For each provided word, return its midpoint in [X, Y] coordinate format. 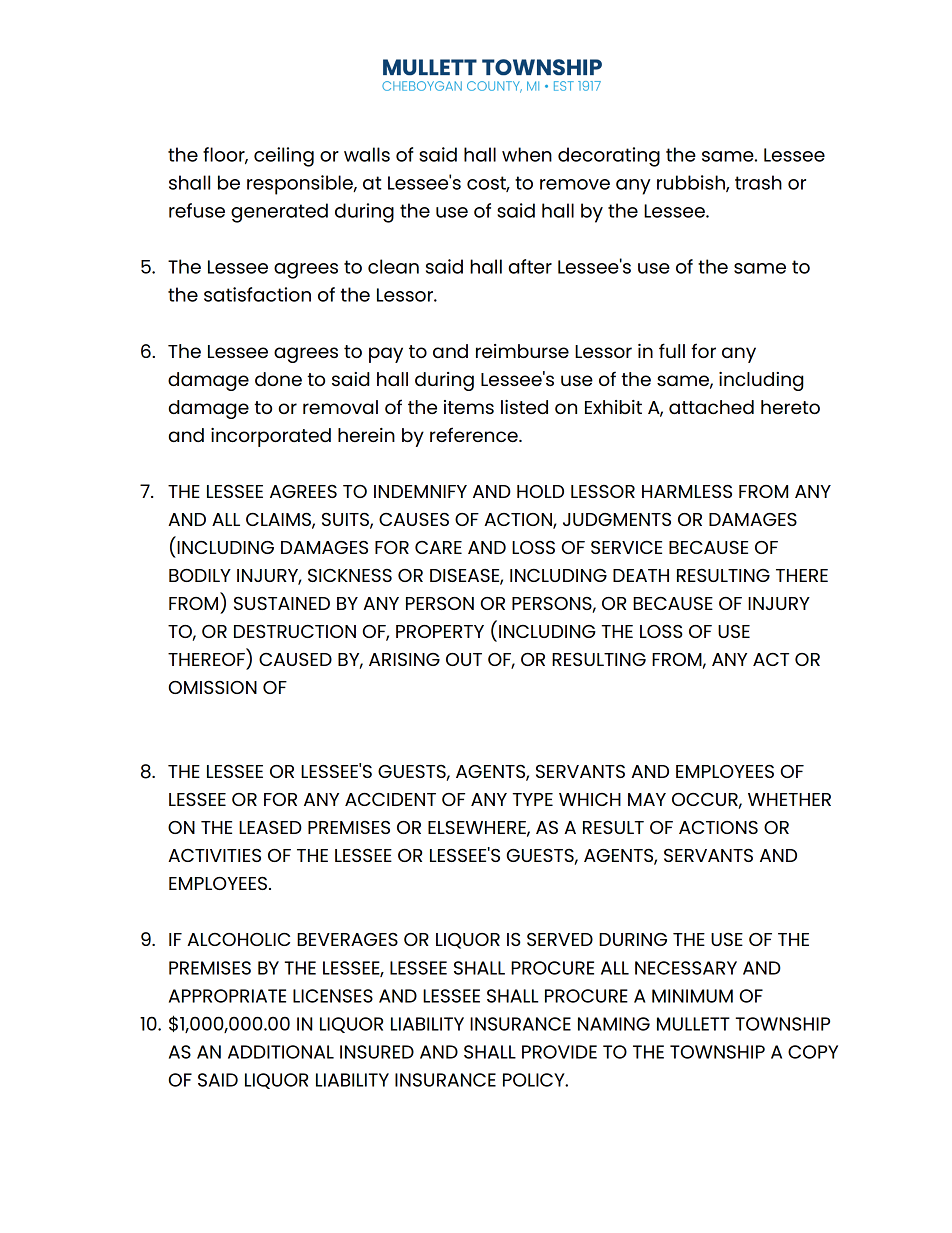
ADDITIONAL [281, 1052]
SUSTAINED [282, 603]
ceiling [284, 157]
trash [758, 182]
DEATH [641, 575]
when [527, 154]
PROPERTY [440, 631]
